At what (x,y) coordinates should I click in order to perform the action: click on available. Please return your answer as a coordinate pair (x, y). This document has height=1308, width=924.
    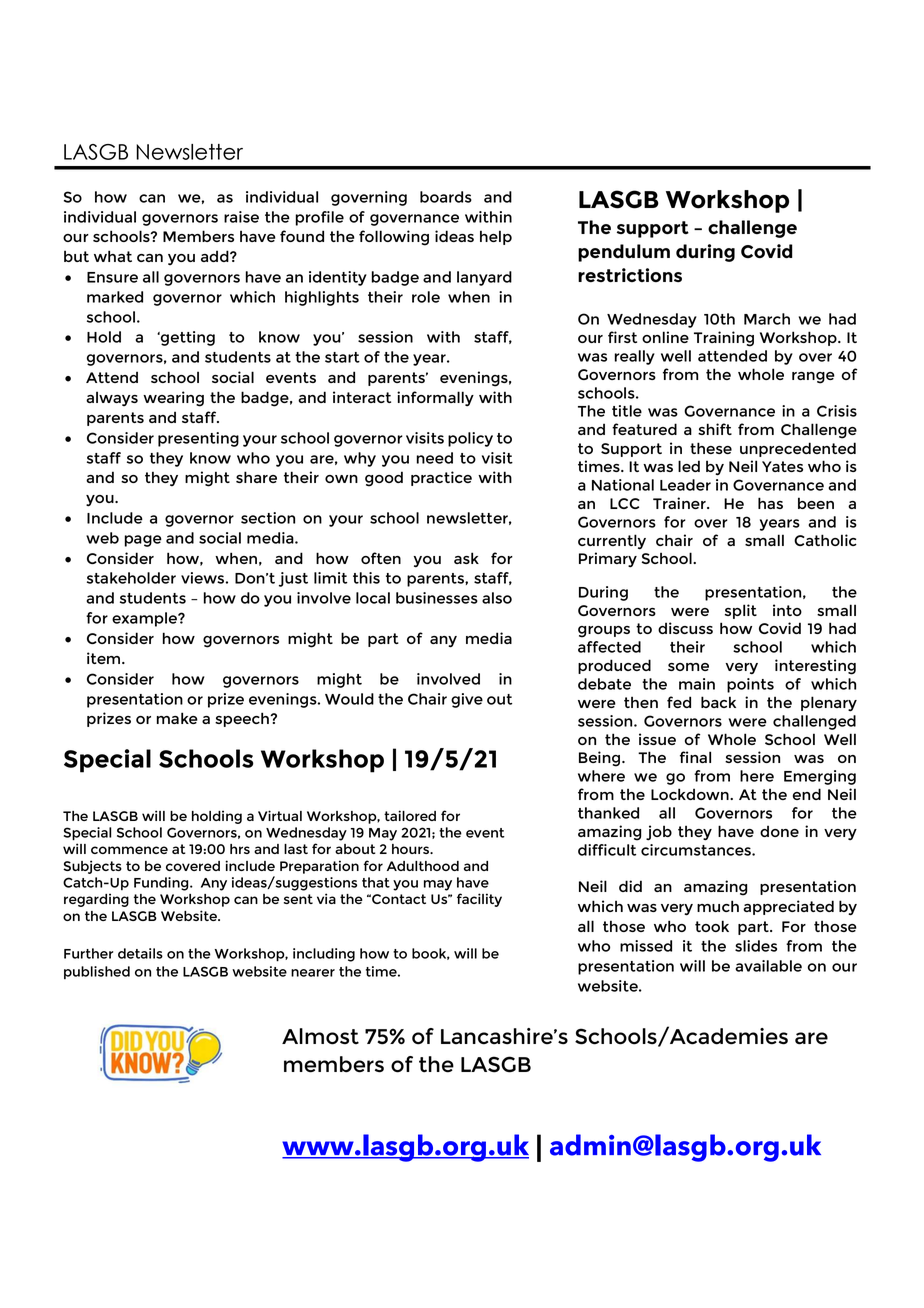
    Looking at the image, I should click on (768, 966).
